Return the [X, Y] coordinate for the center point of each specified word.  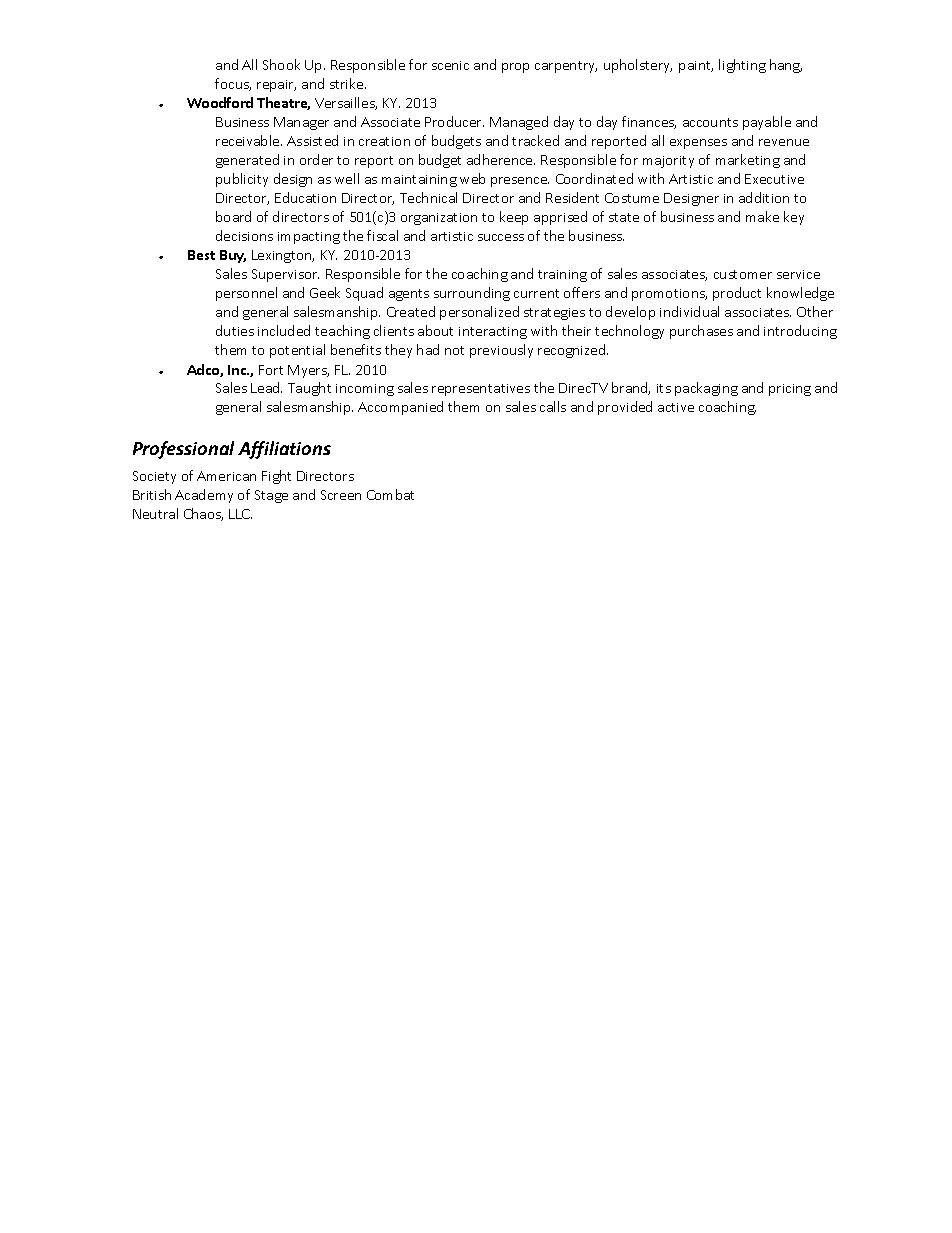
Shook [281, 64]
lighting [742, 66]
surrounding [472, 294]
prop [515, 68]
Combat [390, 494]
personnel [246, 294]
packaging [706, 389]
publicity [242, 180]
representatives [481, 390]
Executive [774, 179]
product [737, 294]
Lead [266, 387]
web [472, 178]
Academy [204, 496]
